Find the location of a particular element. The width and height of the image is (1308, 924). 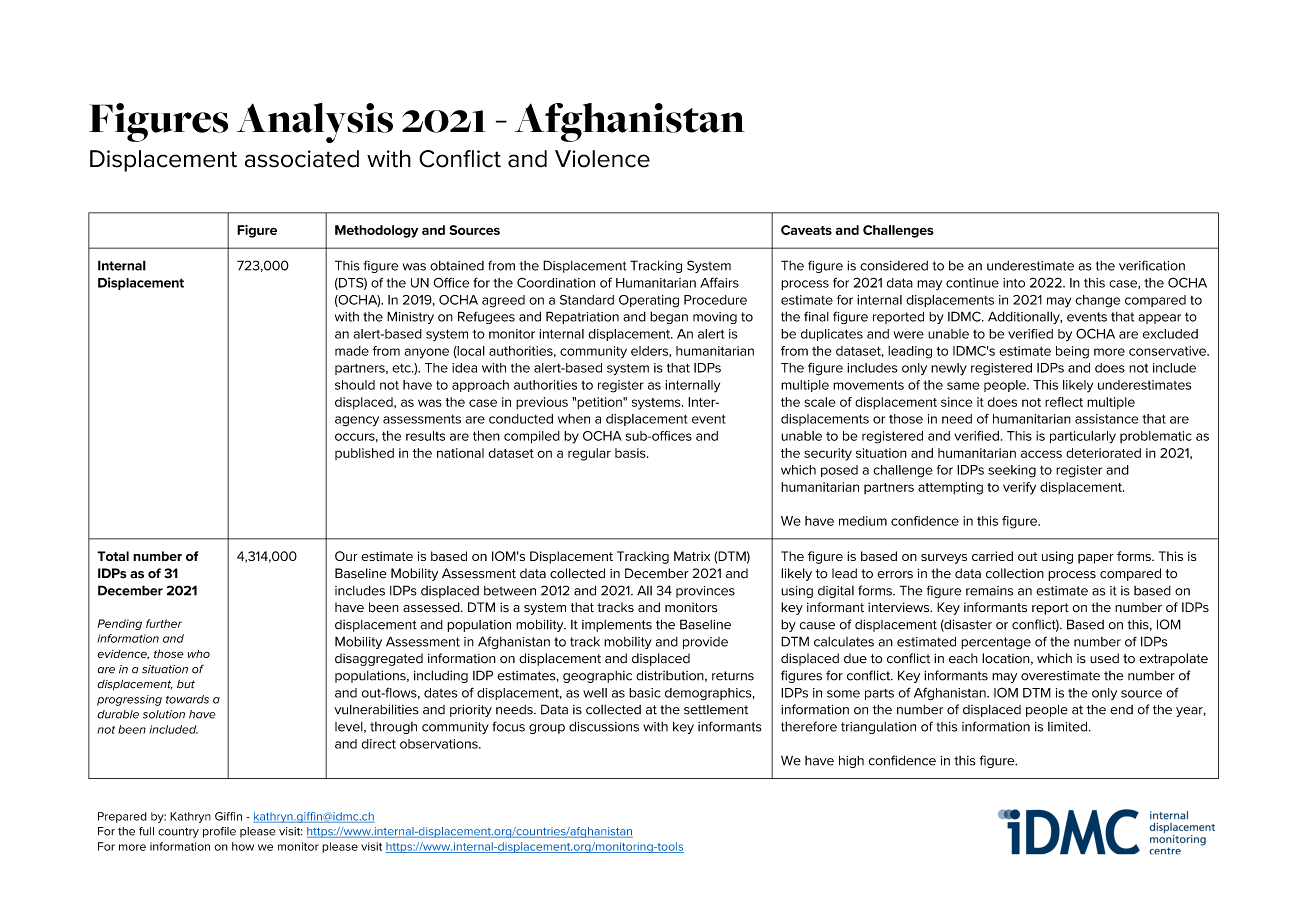

further is located at coordinates (164, 623).
